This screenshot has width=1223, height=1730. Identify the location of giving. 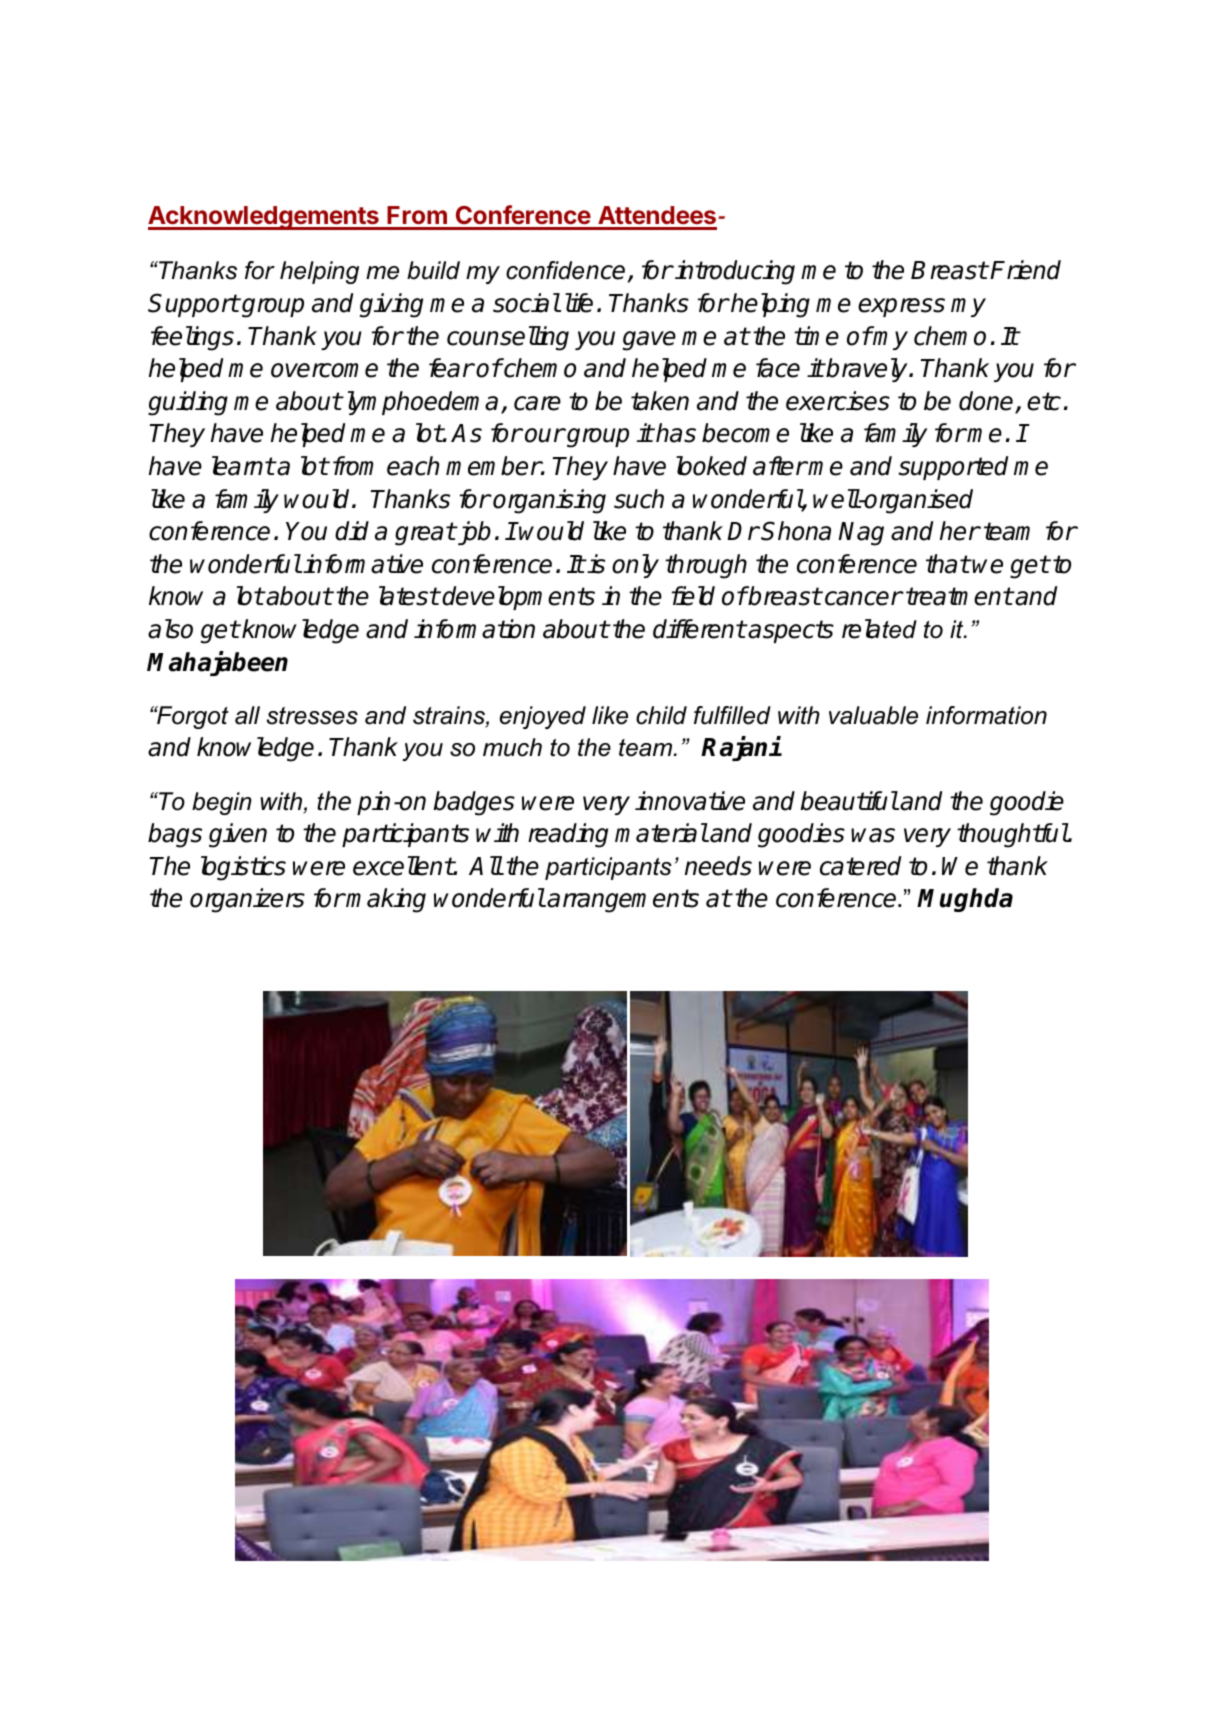
(391, 305).
